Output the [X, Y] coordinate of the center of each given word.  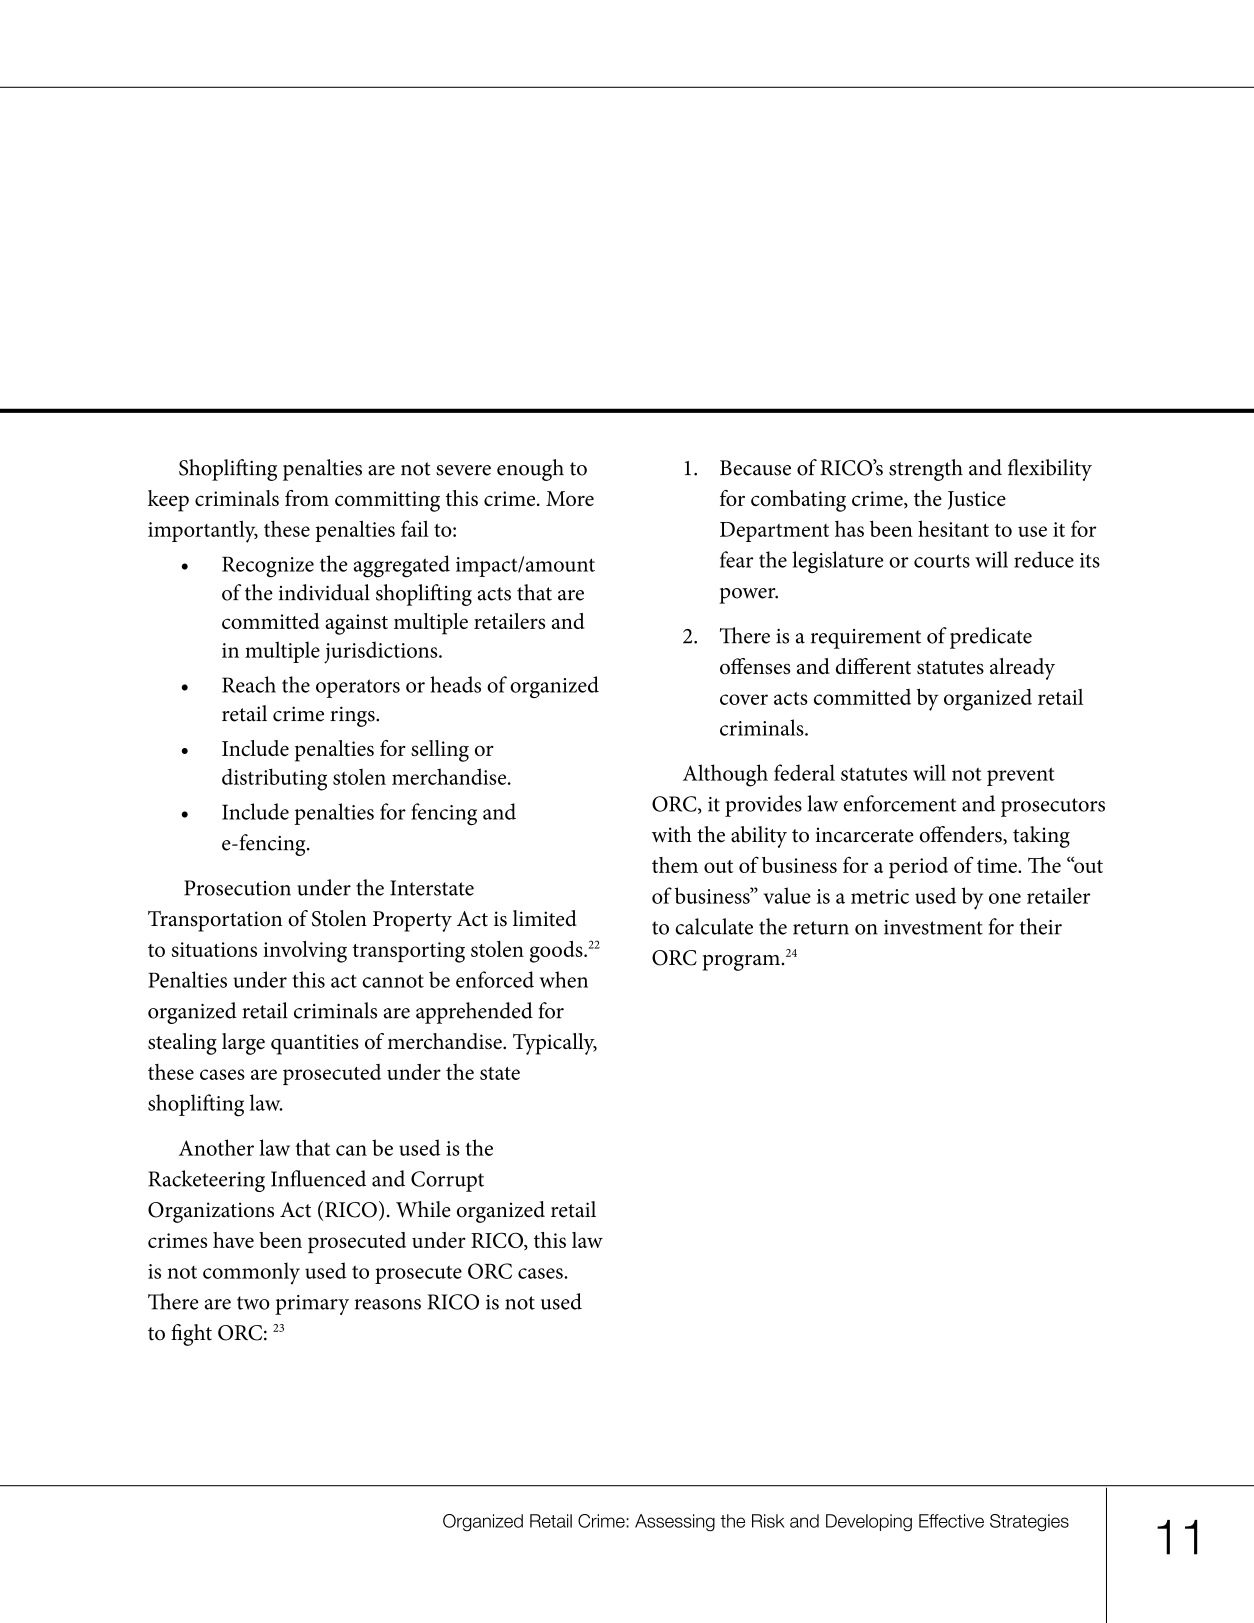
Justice [977, 500]
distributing [274, 779]
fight [191, 1335]
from [307, 498]
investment [933, 927]
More [570, 498]
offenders [962, 835]
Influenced [318, 1178]
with [672, 834]
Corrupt [447, 1181]
